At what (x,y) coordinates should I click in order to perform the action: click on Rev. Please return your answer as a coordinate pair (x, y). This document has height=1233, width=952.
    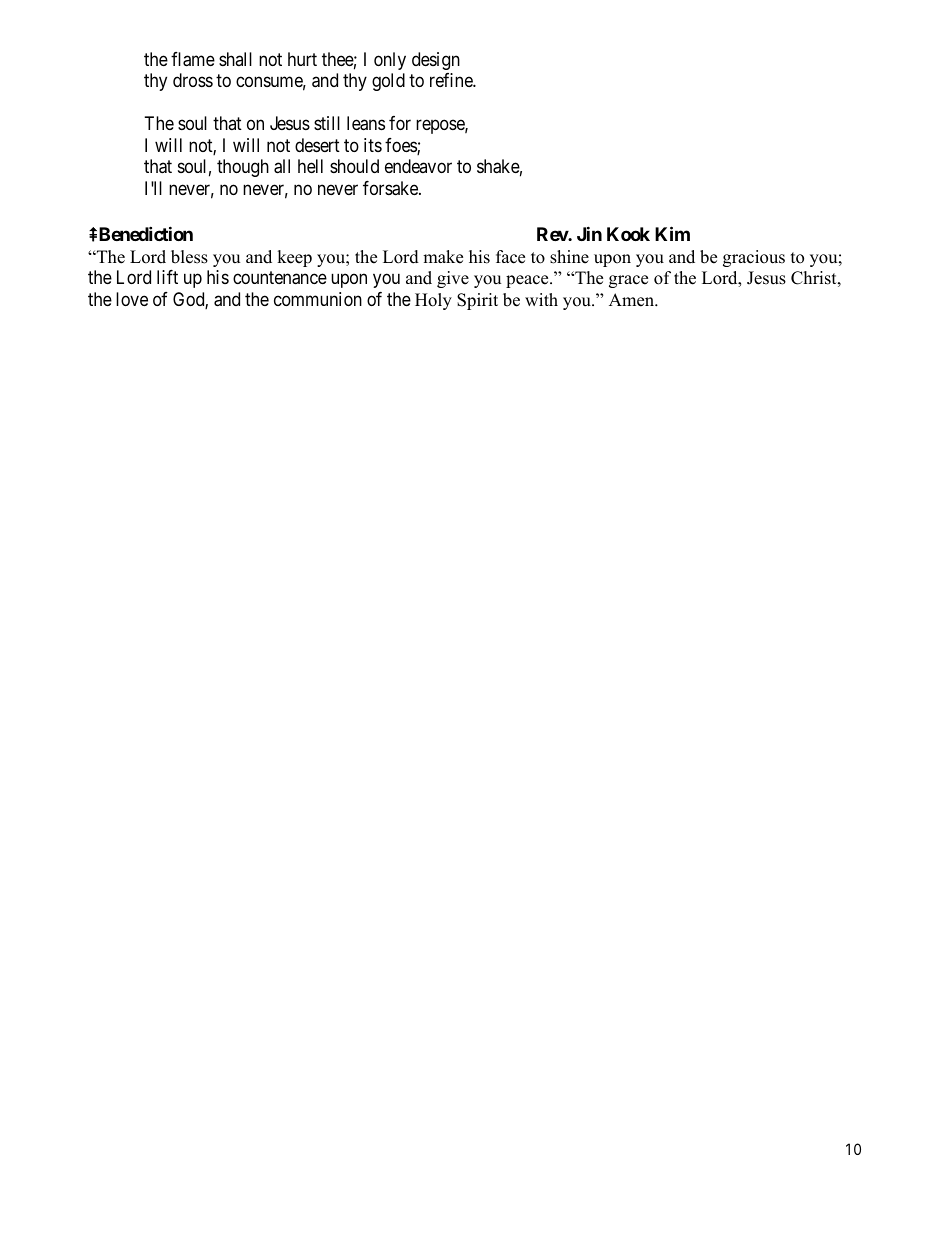
    Looking at the image, I should click on (553, 234).
